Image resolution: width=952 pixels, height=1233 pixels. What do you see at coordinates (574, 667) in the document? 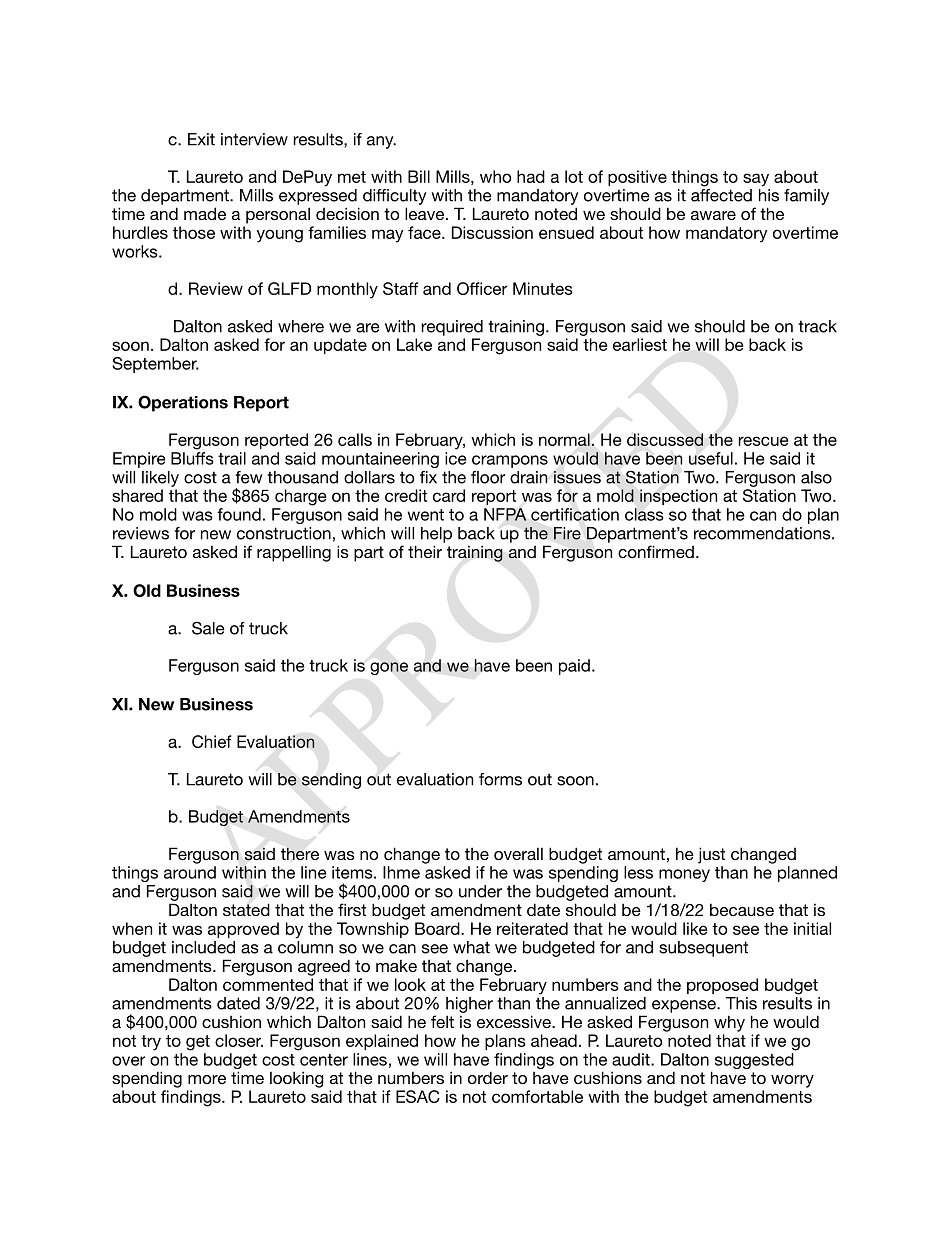
I see `paid` at bounding box center [574, 667].
